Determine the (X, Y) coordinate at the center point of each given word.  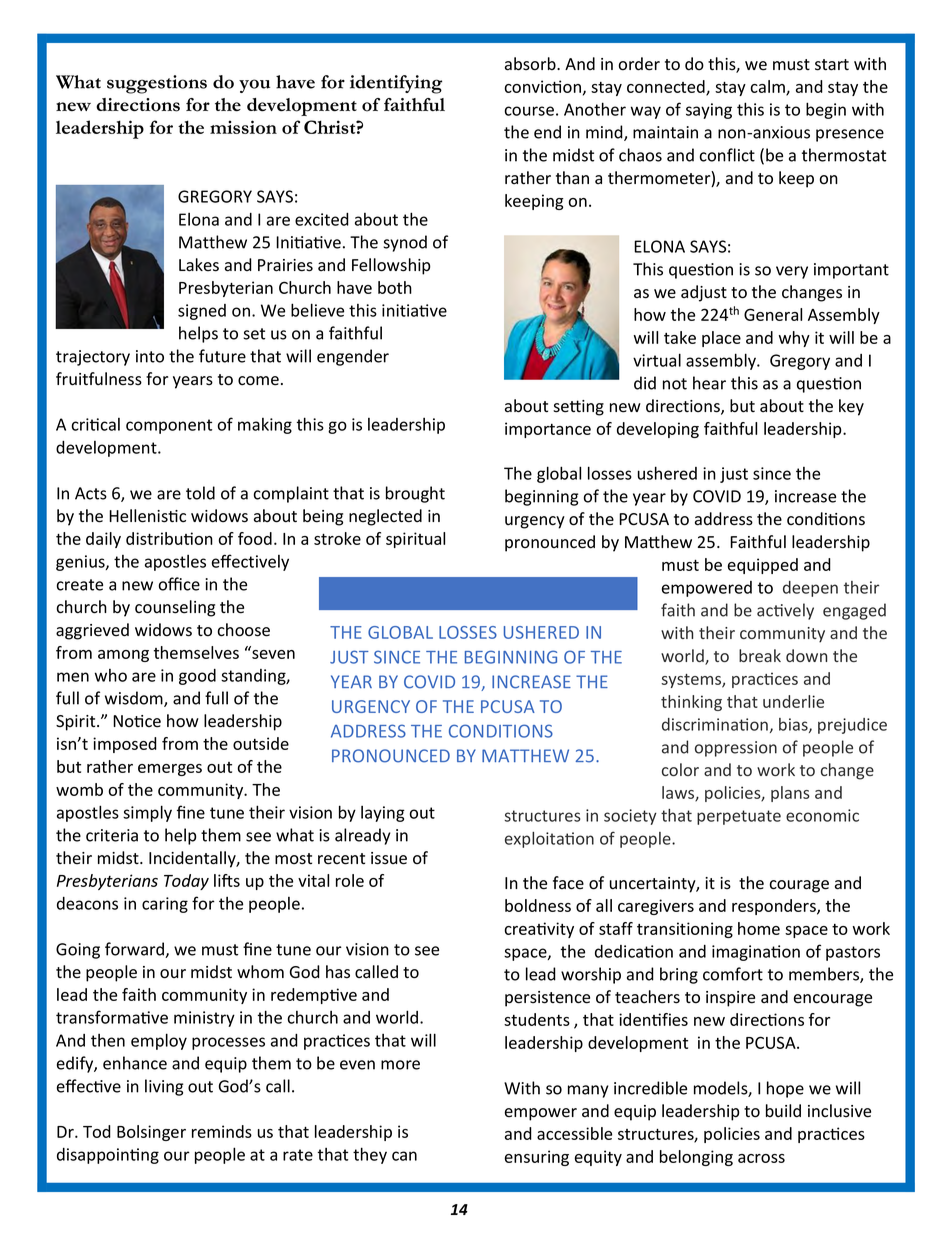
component (169, 426)
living (164, 1087)
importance (548, 430)
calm (768, 87)
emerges (170, 770)
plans (790, 794)
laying (383, 814)
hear (709, 383)
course (529, 111)
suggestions (157, 84)
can (404, 1156)
